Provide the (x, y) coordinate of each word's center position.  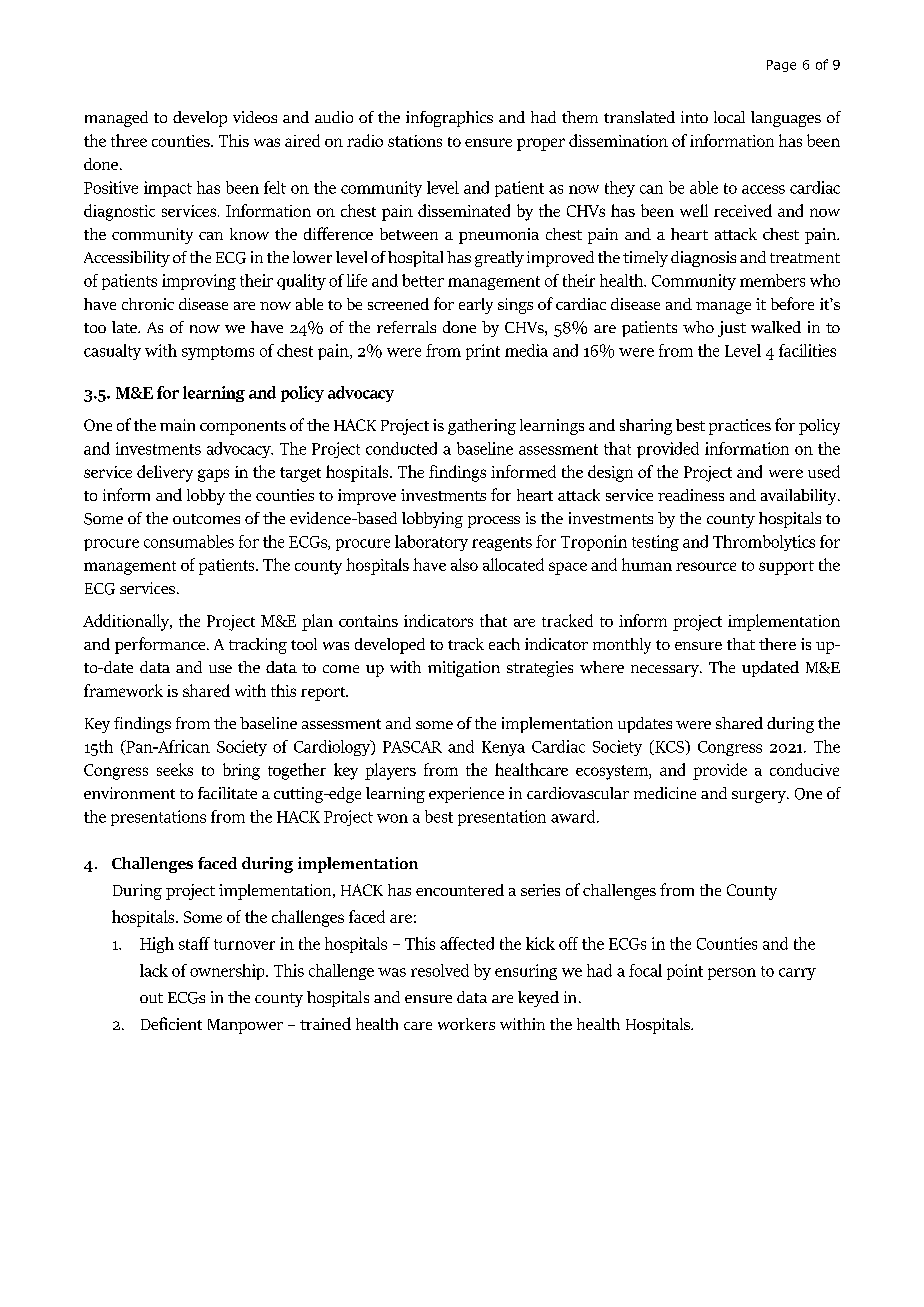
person (732, 974)
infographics (449, 119)
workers (466, 1024)
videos (255, 117)
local (729, 117)
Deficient (171, 1023)
